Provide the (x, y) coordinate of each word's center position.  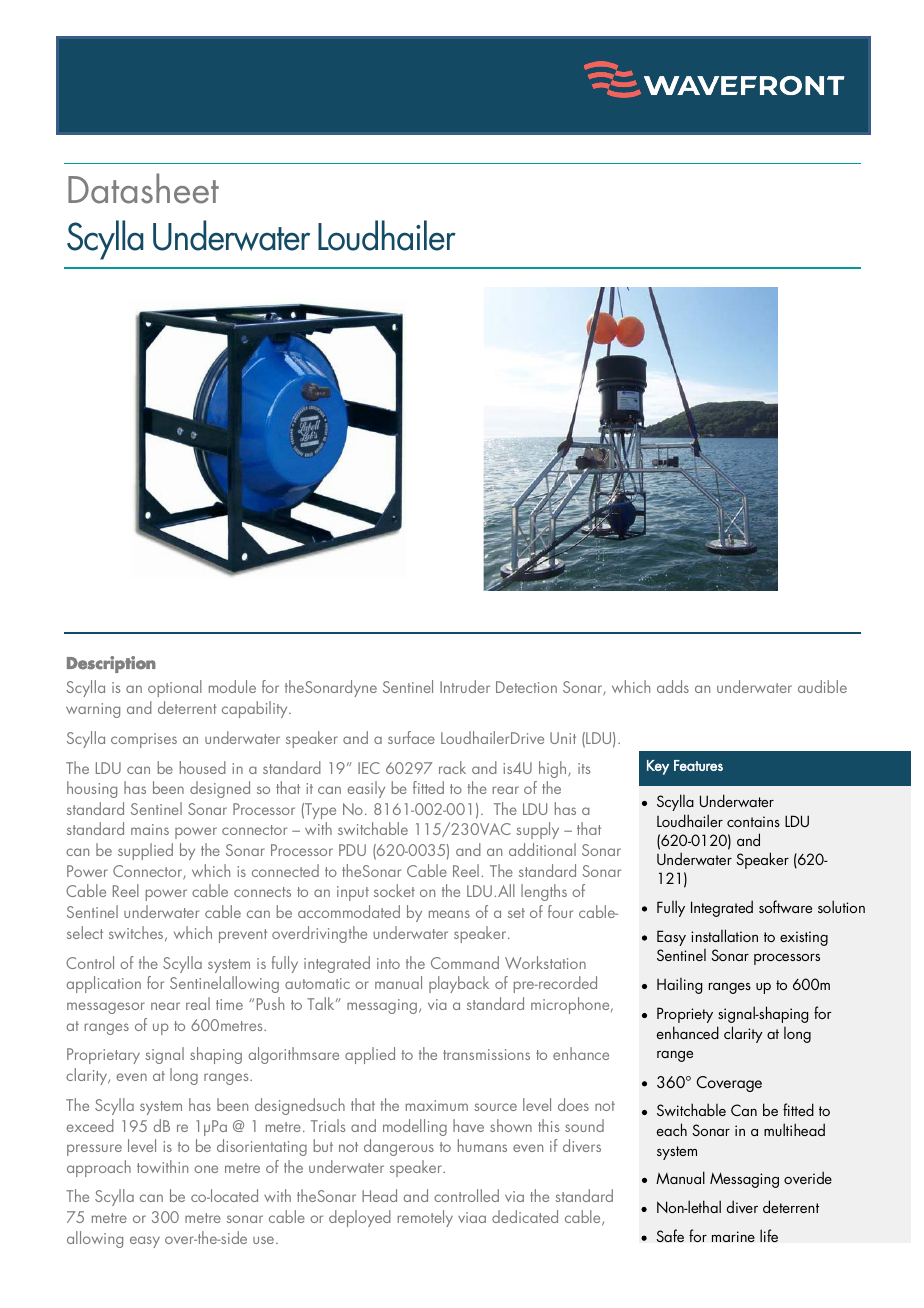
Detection (526, 687)
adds (673, 686)
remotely (425, 1218)
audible (822, 686)
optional (175, 688)
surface (411, 737)
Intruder (465, 686)
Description (111, 664)
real (198, 1003)
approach (99, 1168)
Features (698, 765)
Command (465, 962)
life (769, 1235)
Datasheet (143, 188)
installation (724, 935)
